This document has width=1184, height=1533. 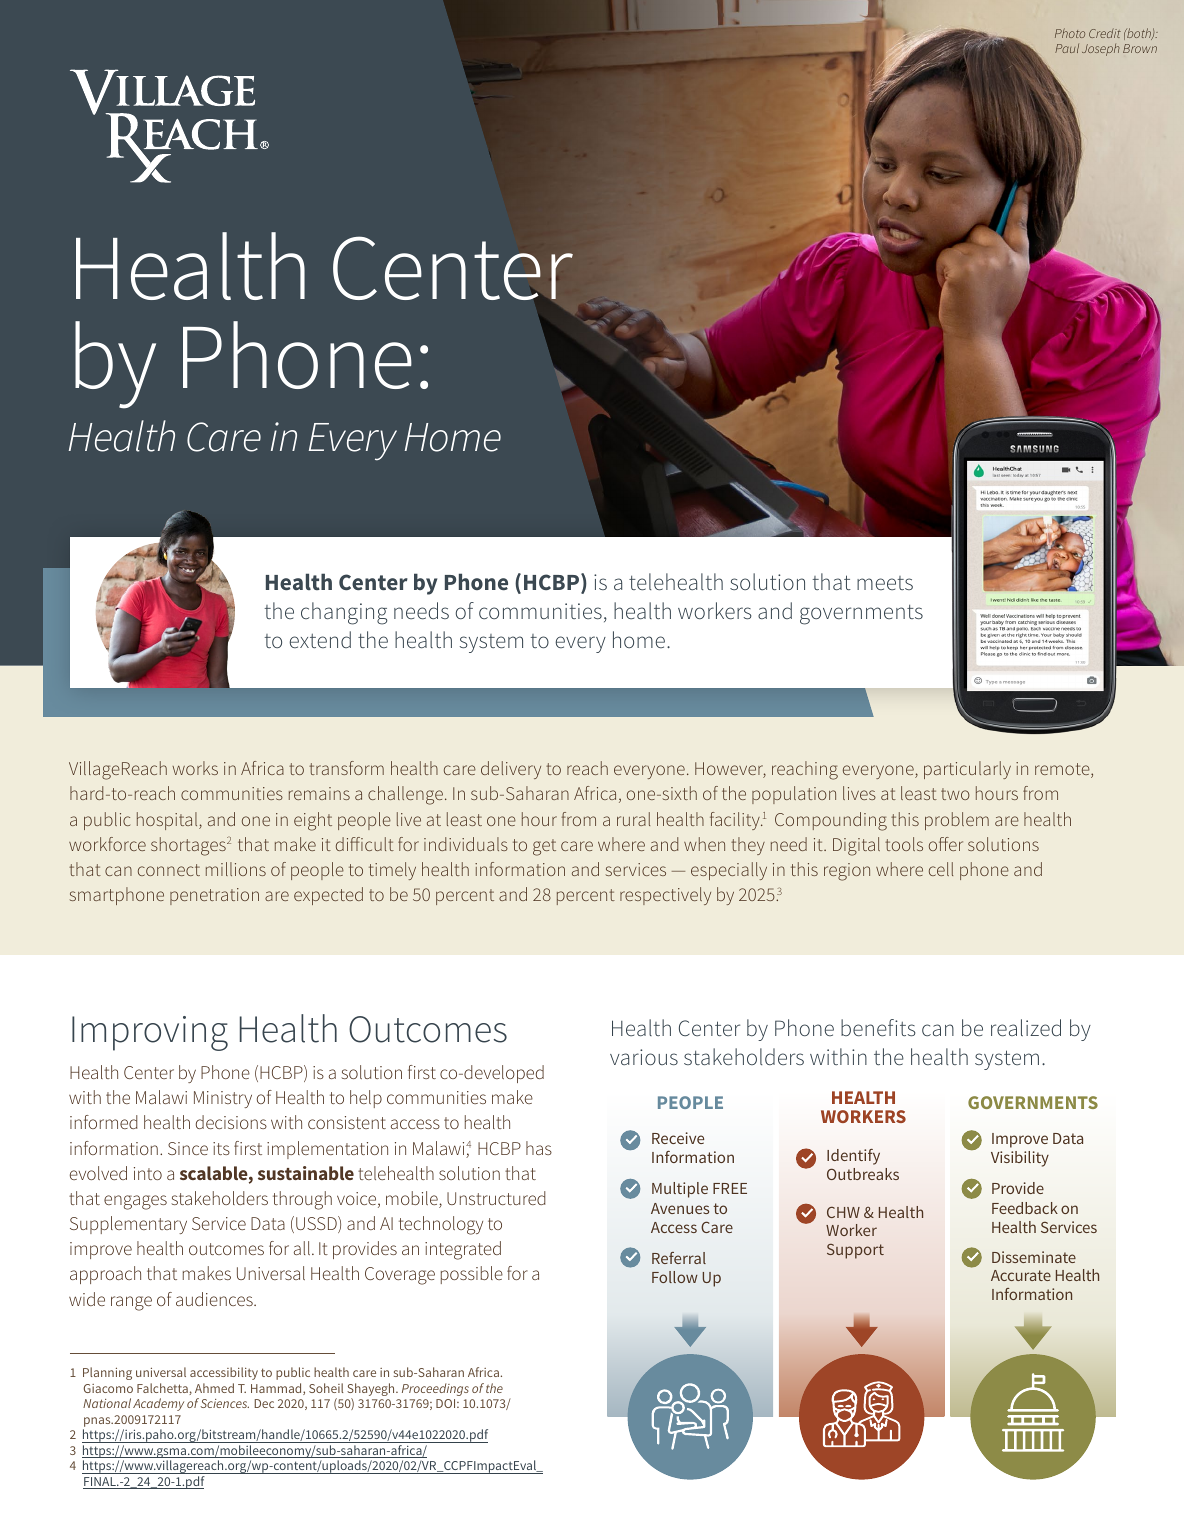 What do you see at coordinates (644, 1057) in the document?
I see `various` at bounding box center [644, 1057].
